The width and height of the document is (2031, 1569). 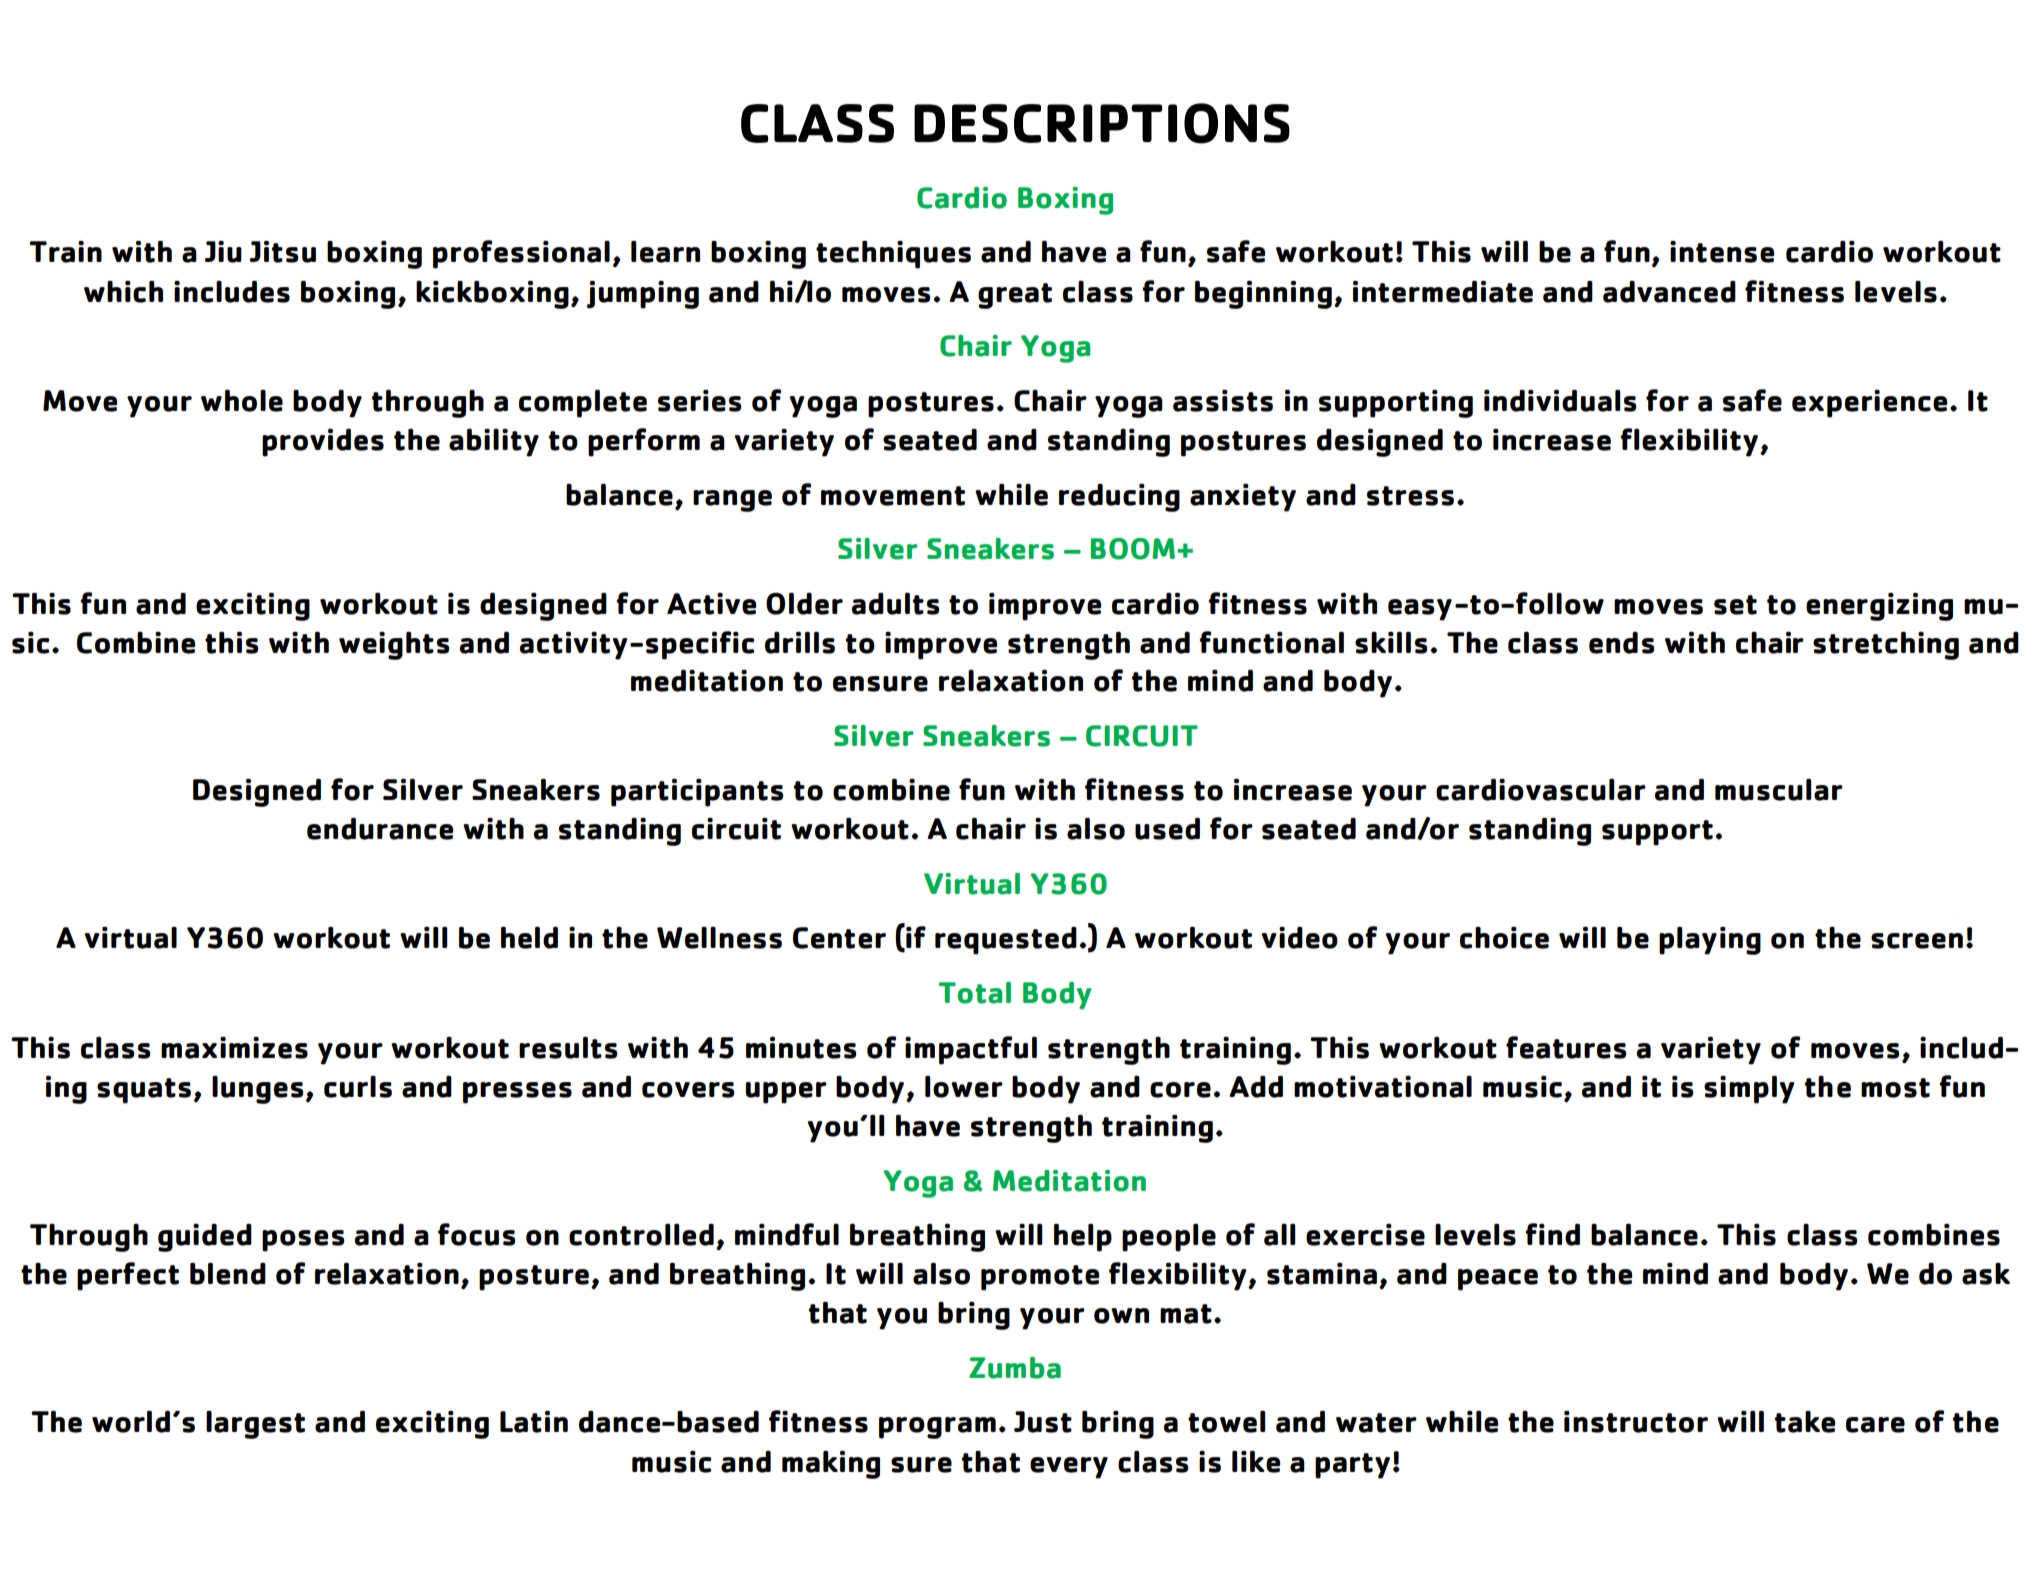 What do you see at coordinates (1886, 646) in the document?
I see `stretching` at bounding box center [1886, 646].
